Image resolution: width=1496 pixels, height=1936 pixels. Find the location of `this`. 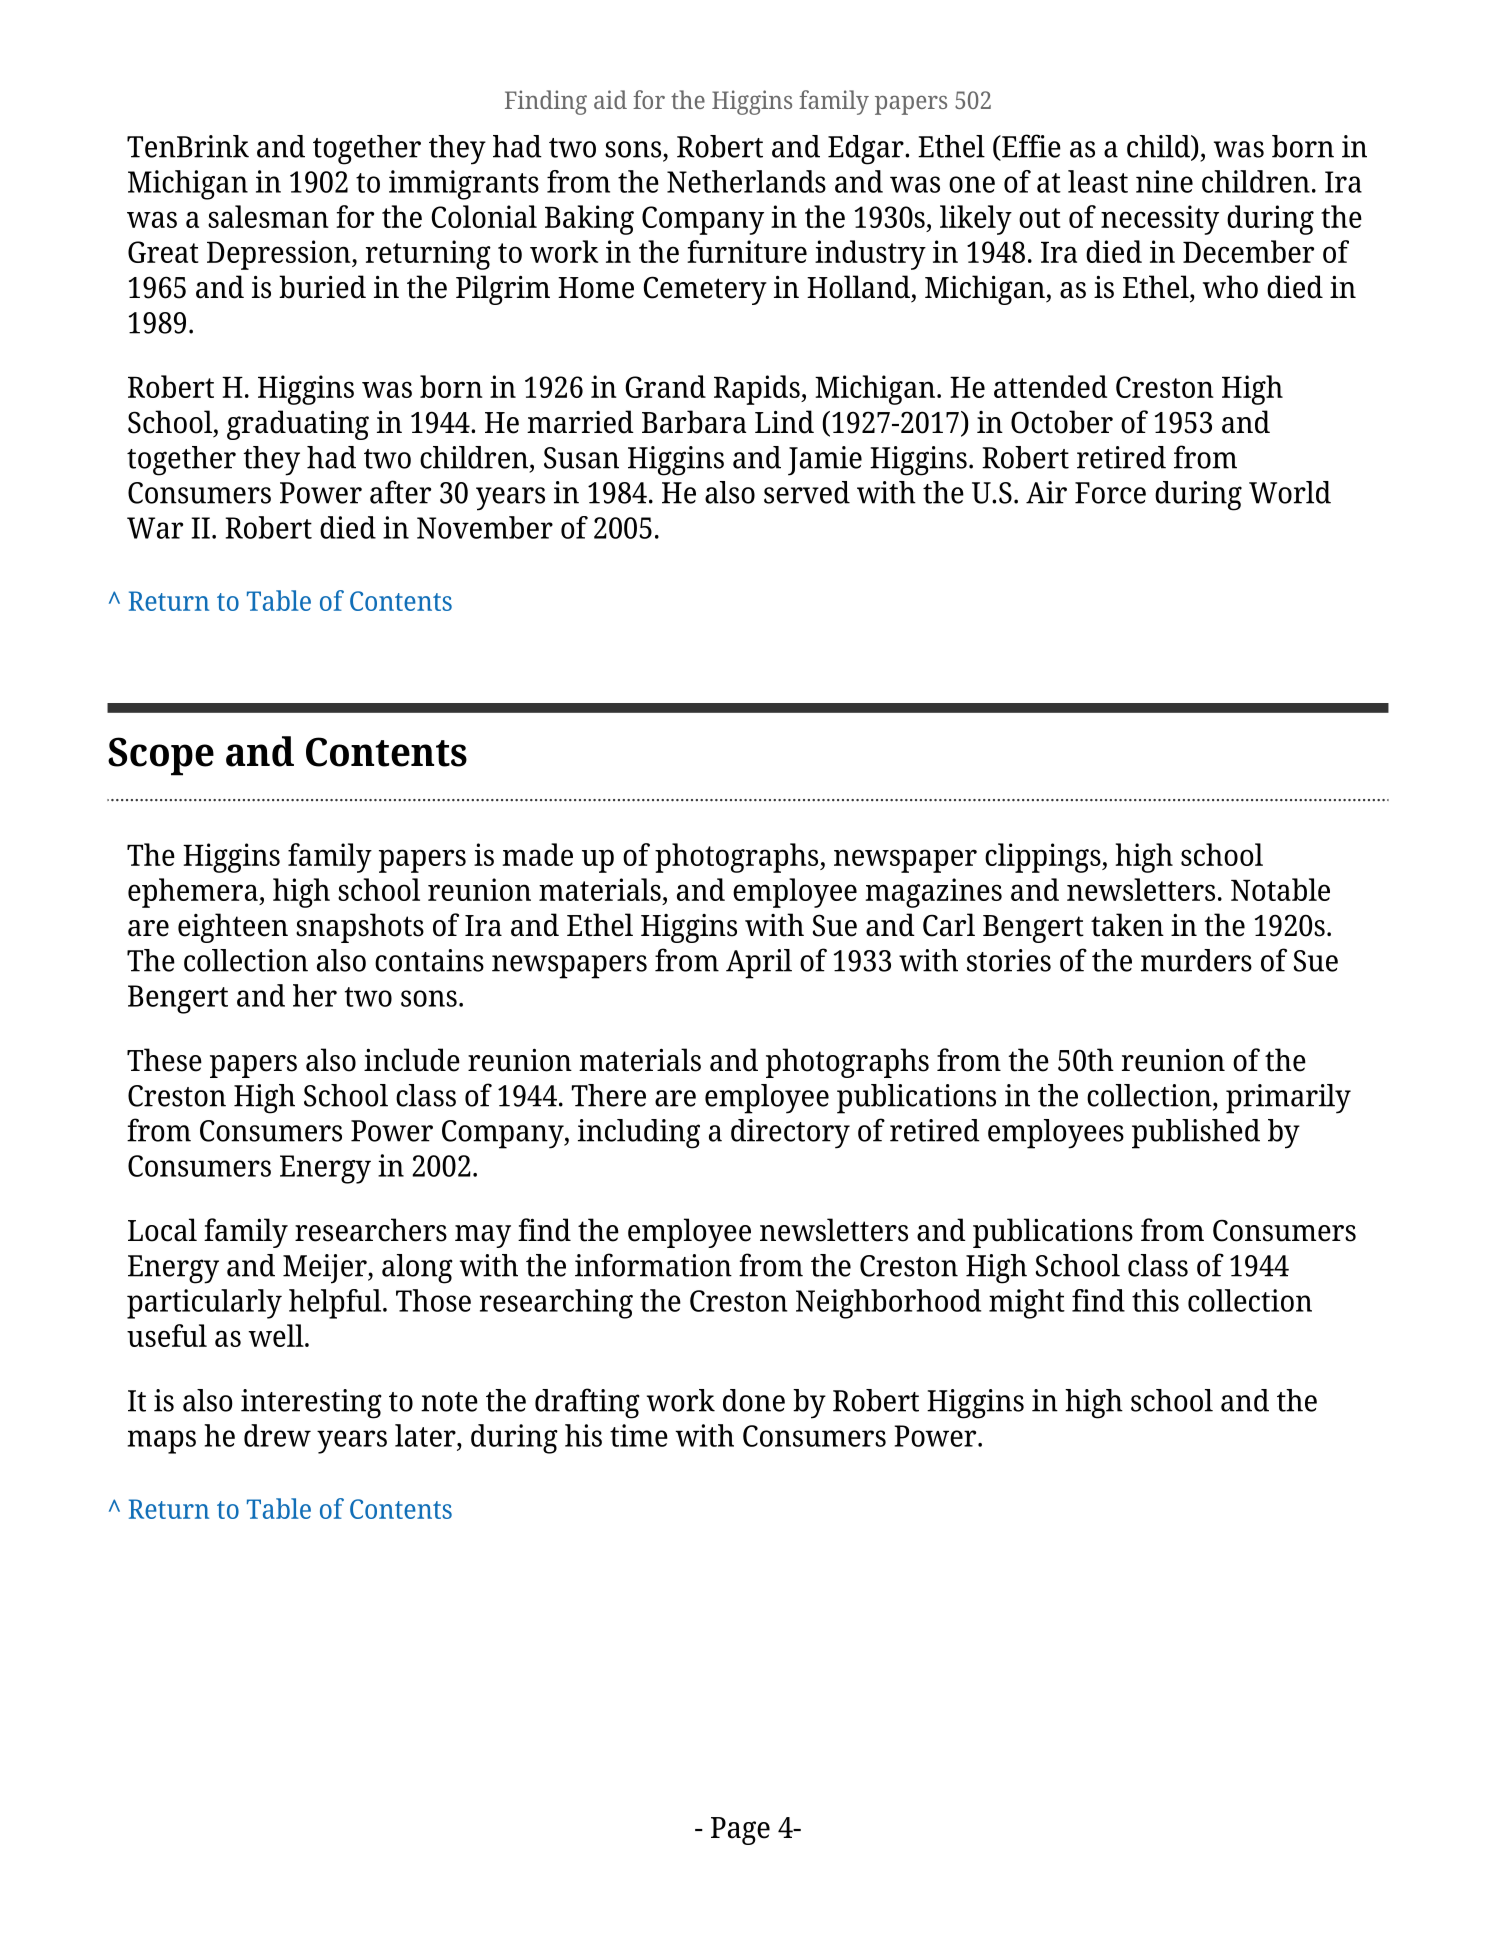

this is located at coordinates (1155, 1300).
